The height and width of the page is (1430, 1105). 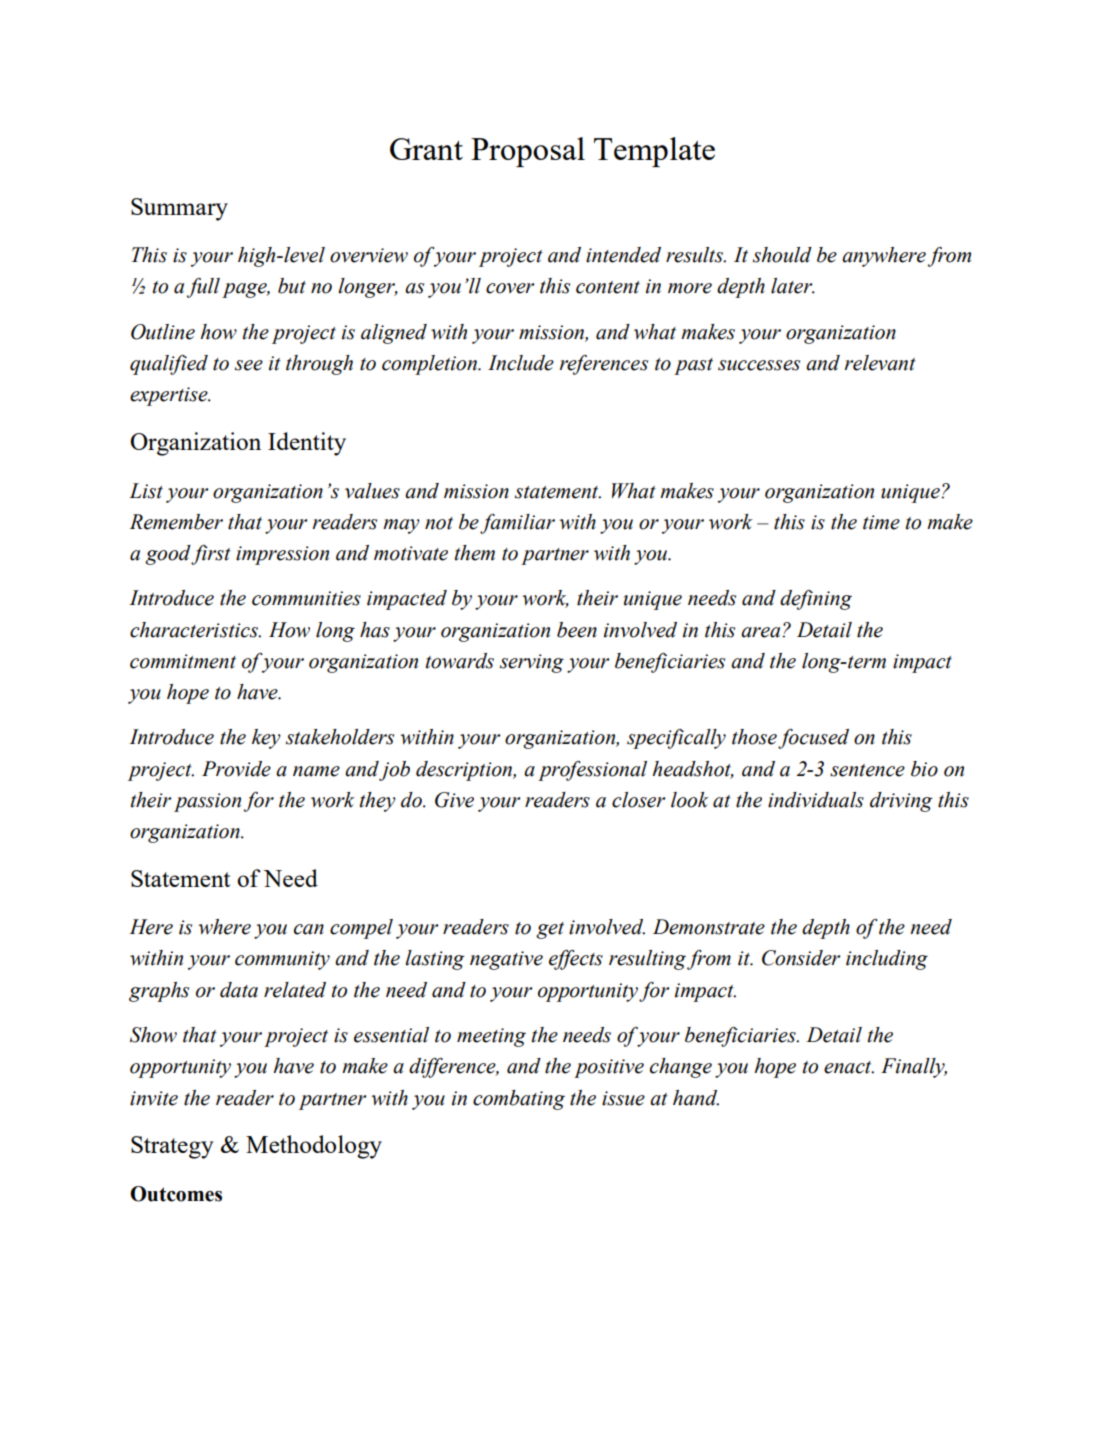 I want to click on combating, so click(x=519, y=1100).
